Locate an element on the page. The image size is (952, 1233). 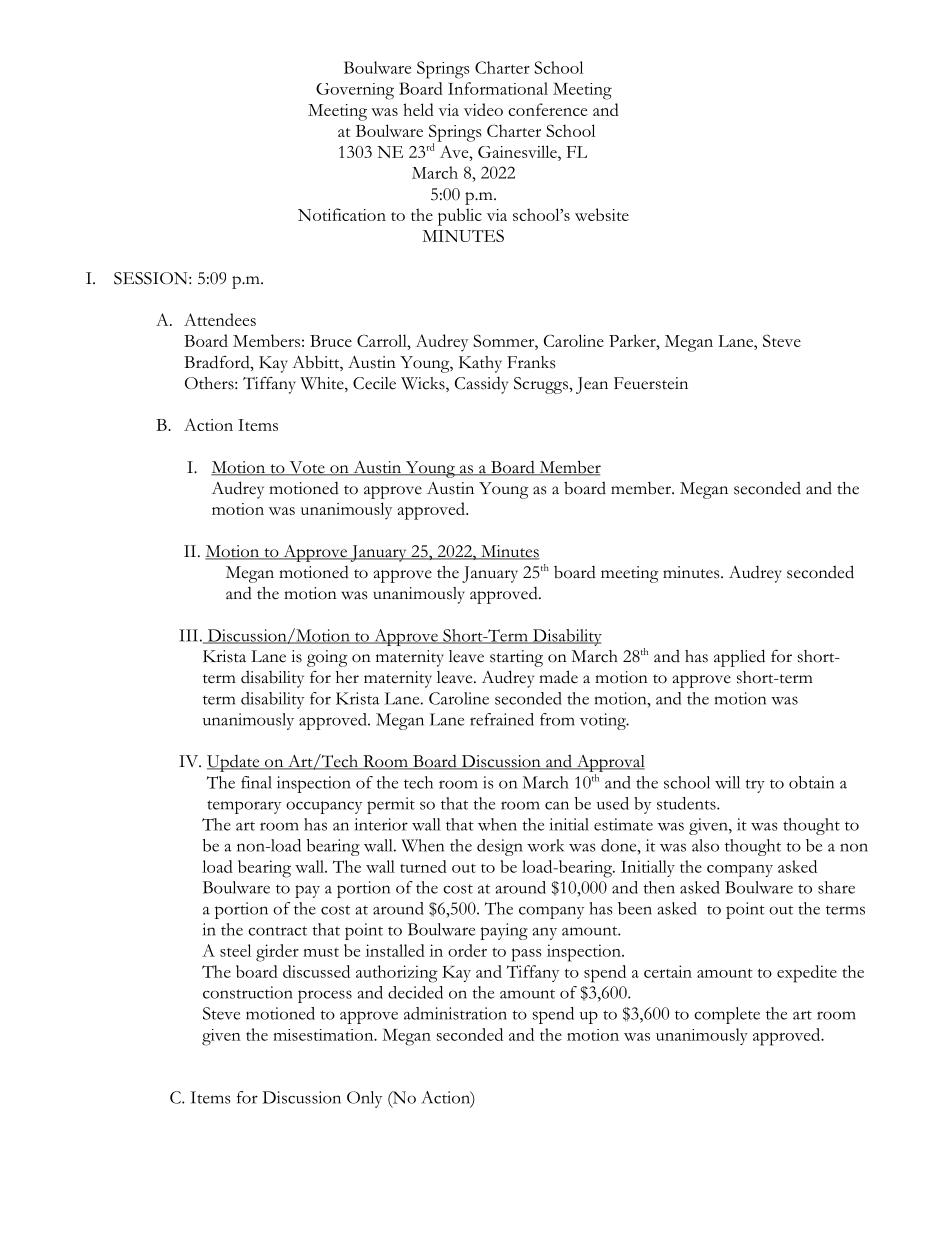
going is located at coordinates (327, 658).
